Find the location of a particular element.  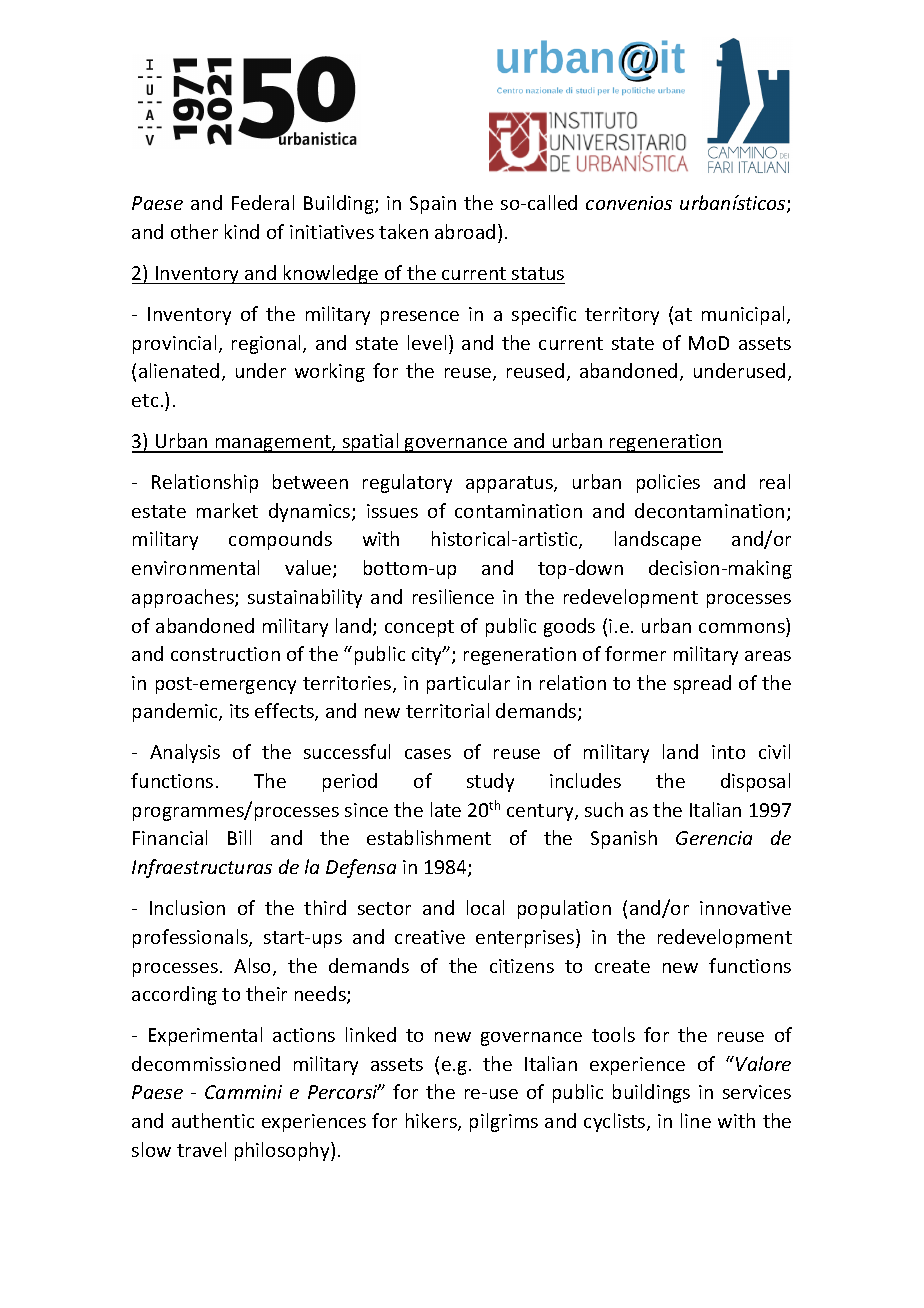

market is located at coordinates (227, 510).
